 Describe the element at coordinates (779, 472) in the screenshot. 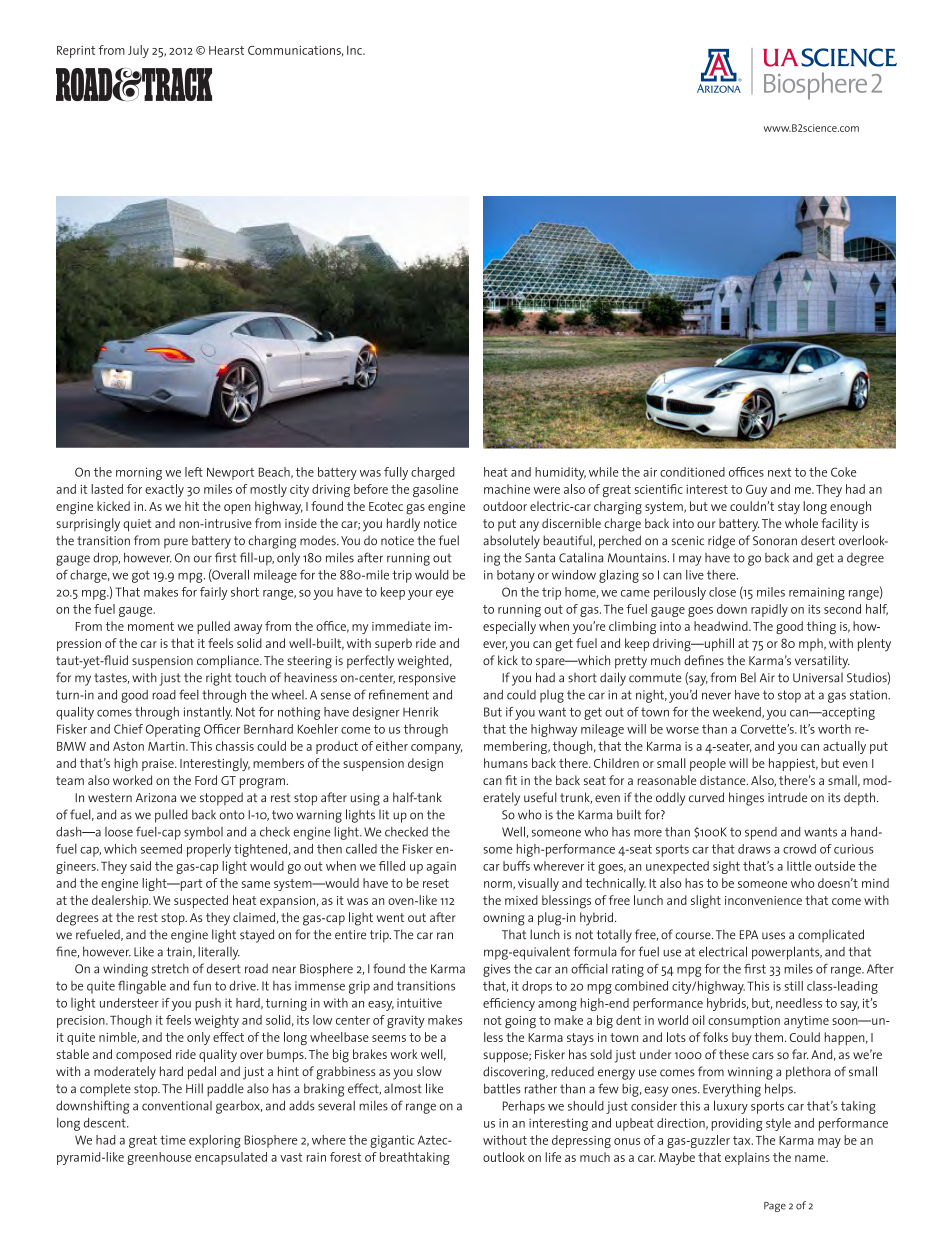

I see `next` at that location.
